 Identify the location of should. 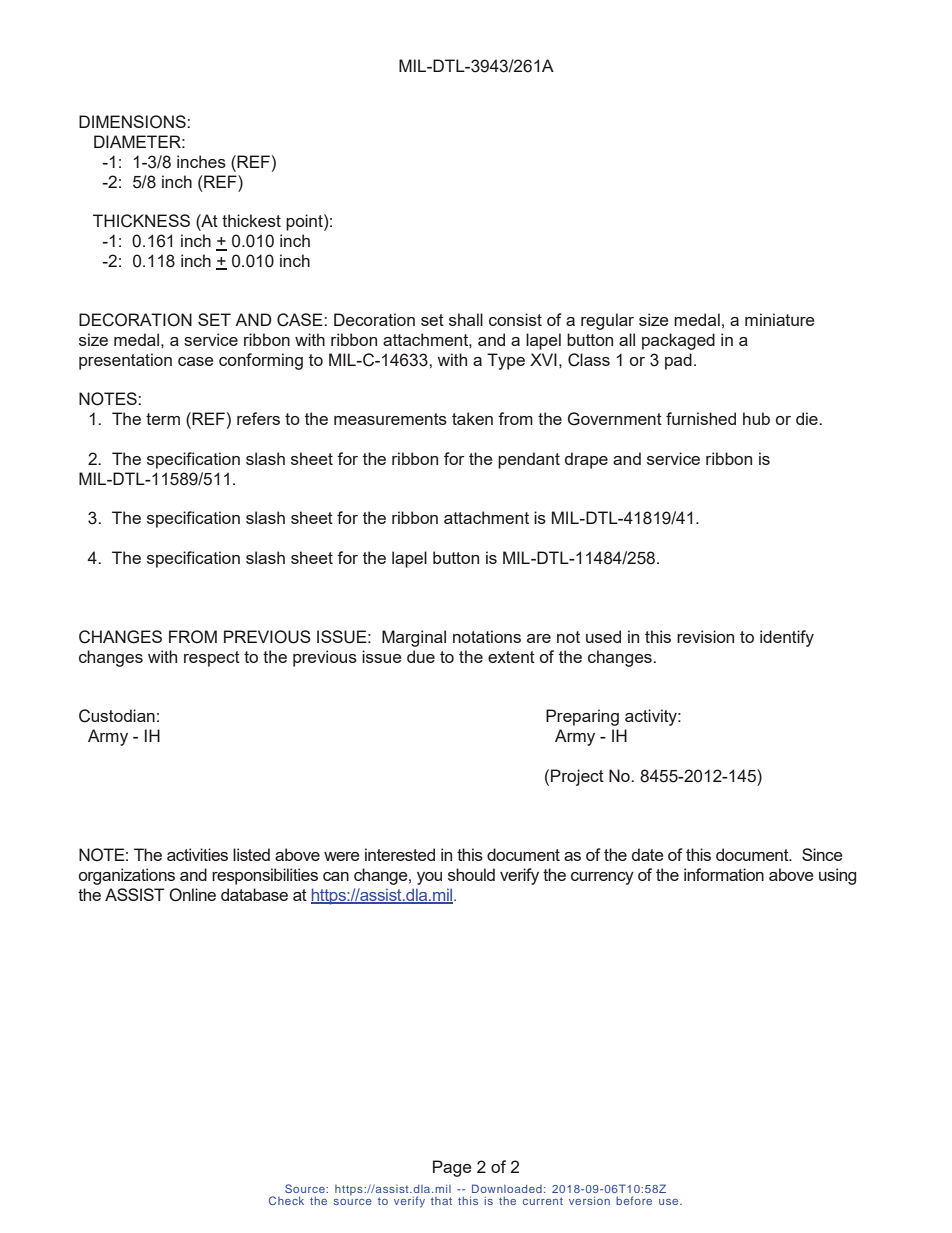
(471, 874).
